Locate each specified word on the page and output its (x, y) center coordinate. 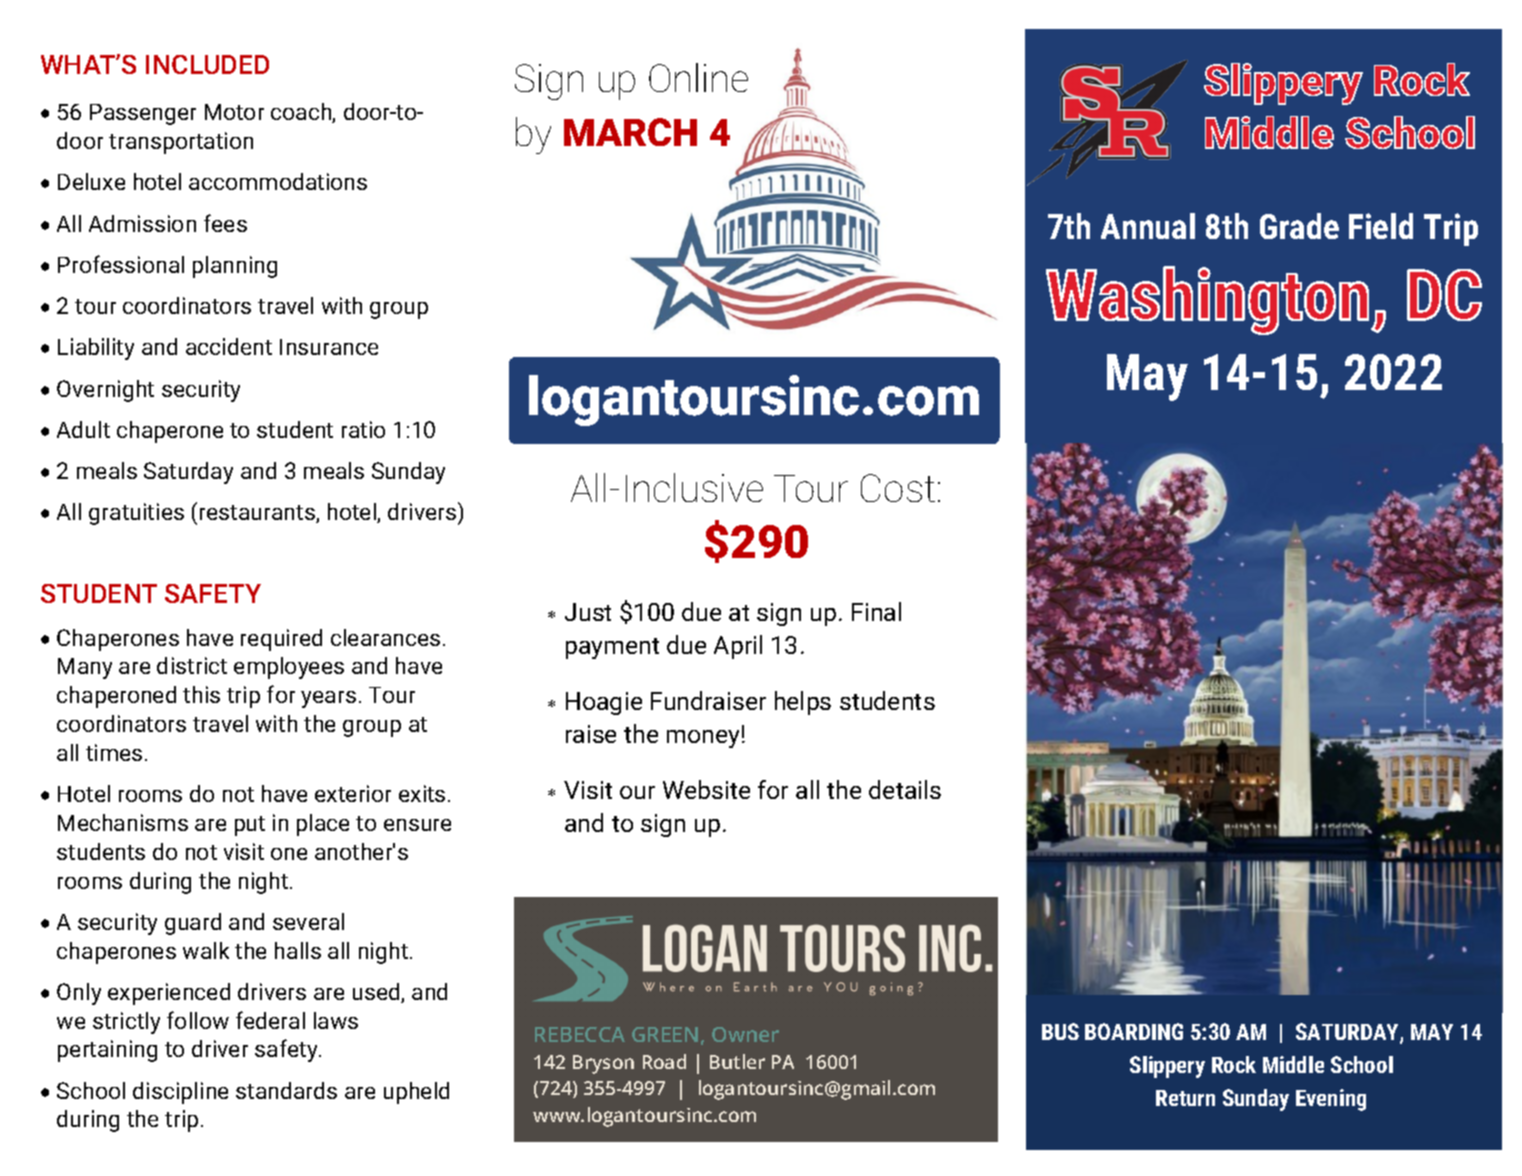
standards (286, 1090)
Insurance (329, 347)
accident (229, 346)
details (905, 789)
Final (876, 611)
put (250, 826)
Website (706, 789)
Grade (1299, 226)
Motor (234, 112)
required (281, 640)
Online (698, 77)
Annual (1148, 226)
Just (588, 612)
